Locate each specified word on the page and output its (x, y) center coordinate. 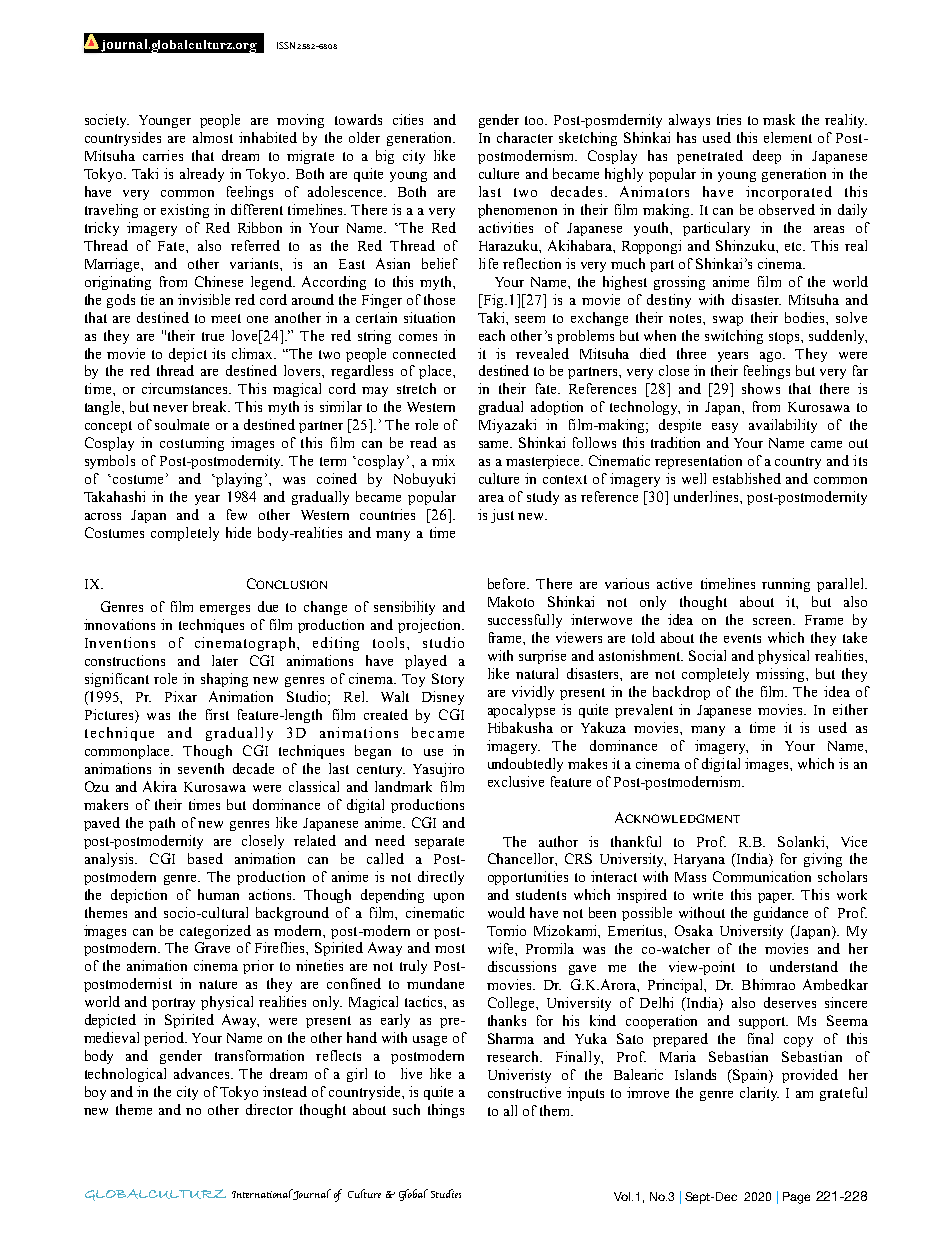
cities (408, 119)
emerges (225, 610)
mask (779, 119)
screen (774, 621)
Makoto (511, 601)
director (269, 1109)
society (107, 121)
